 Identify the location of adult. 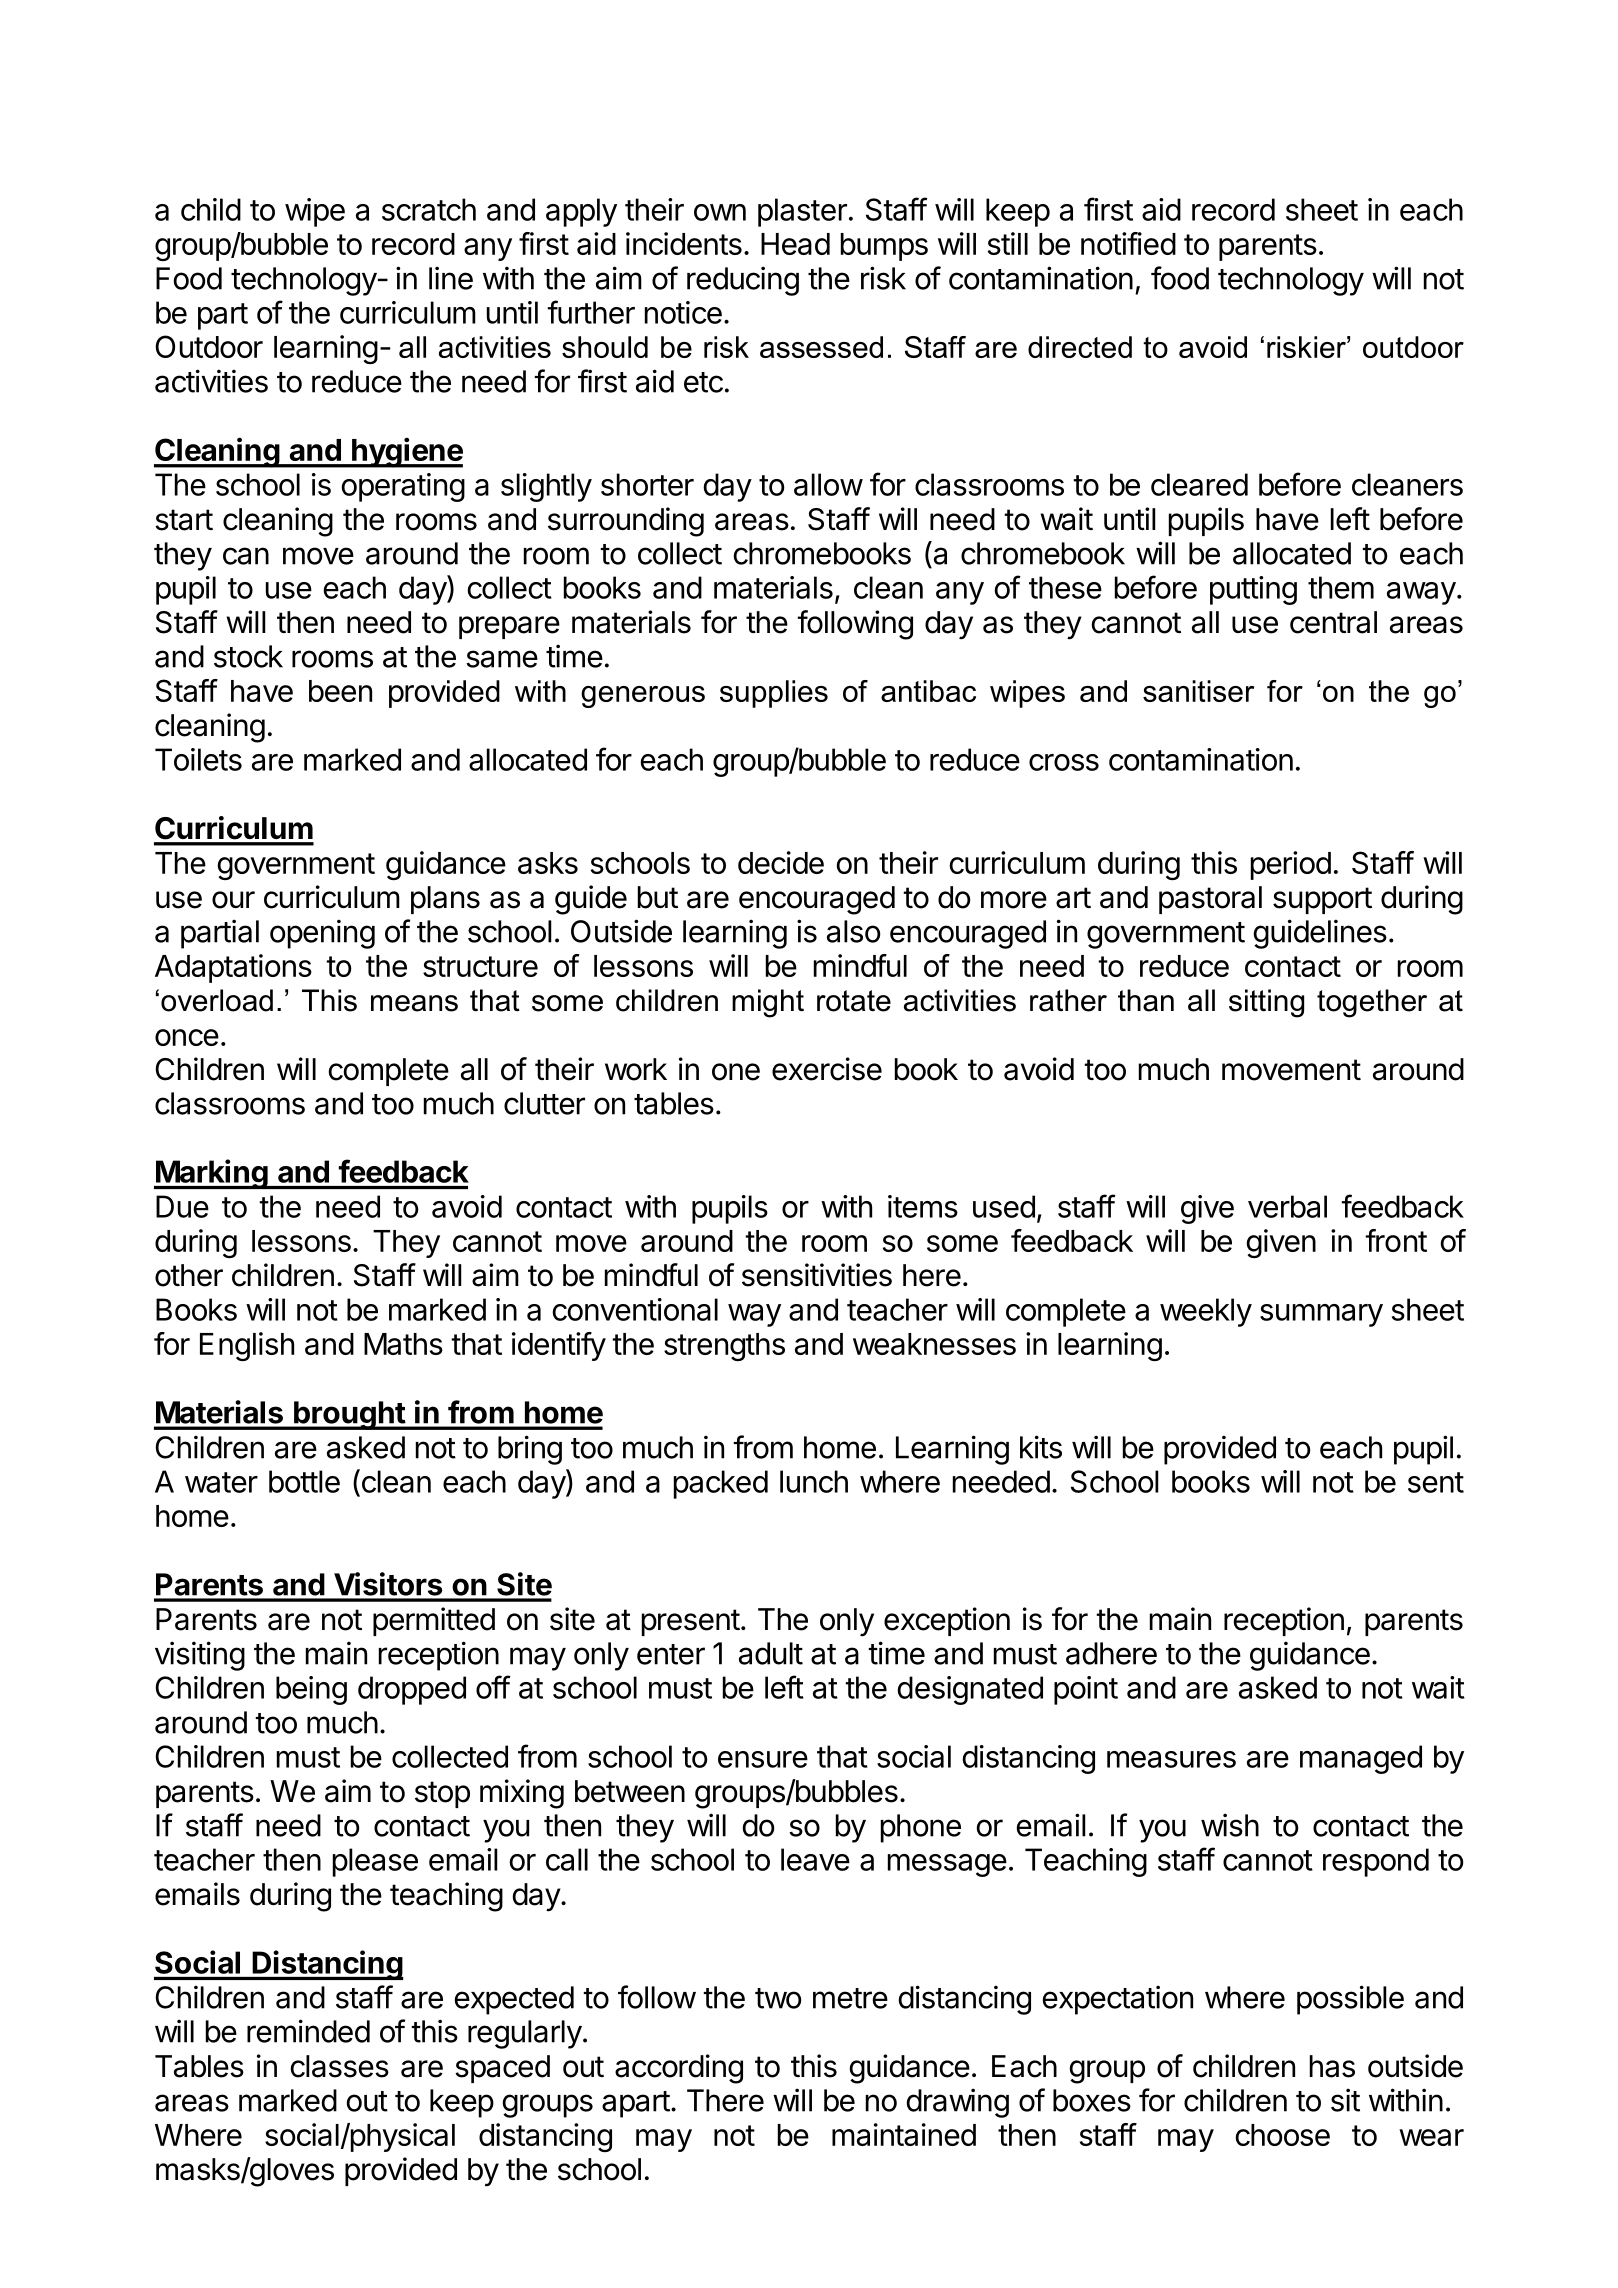
(771, 1653).
